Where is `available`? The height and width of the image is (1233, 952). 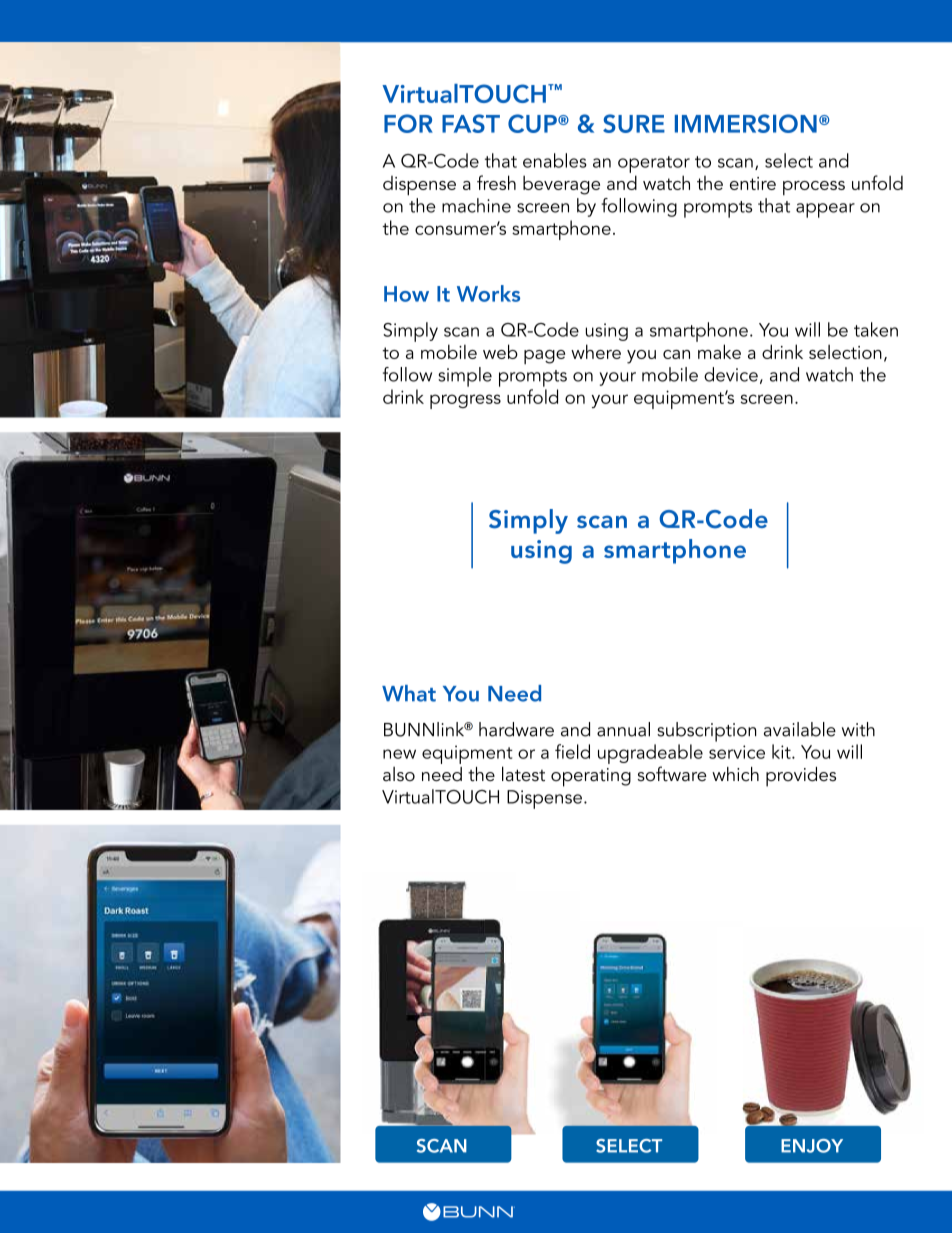
available is located at coordinates (800, 729).
